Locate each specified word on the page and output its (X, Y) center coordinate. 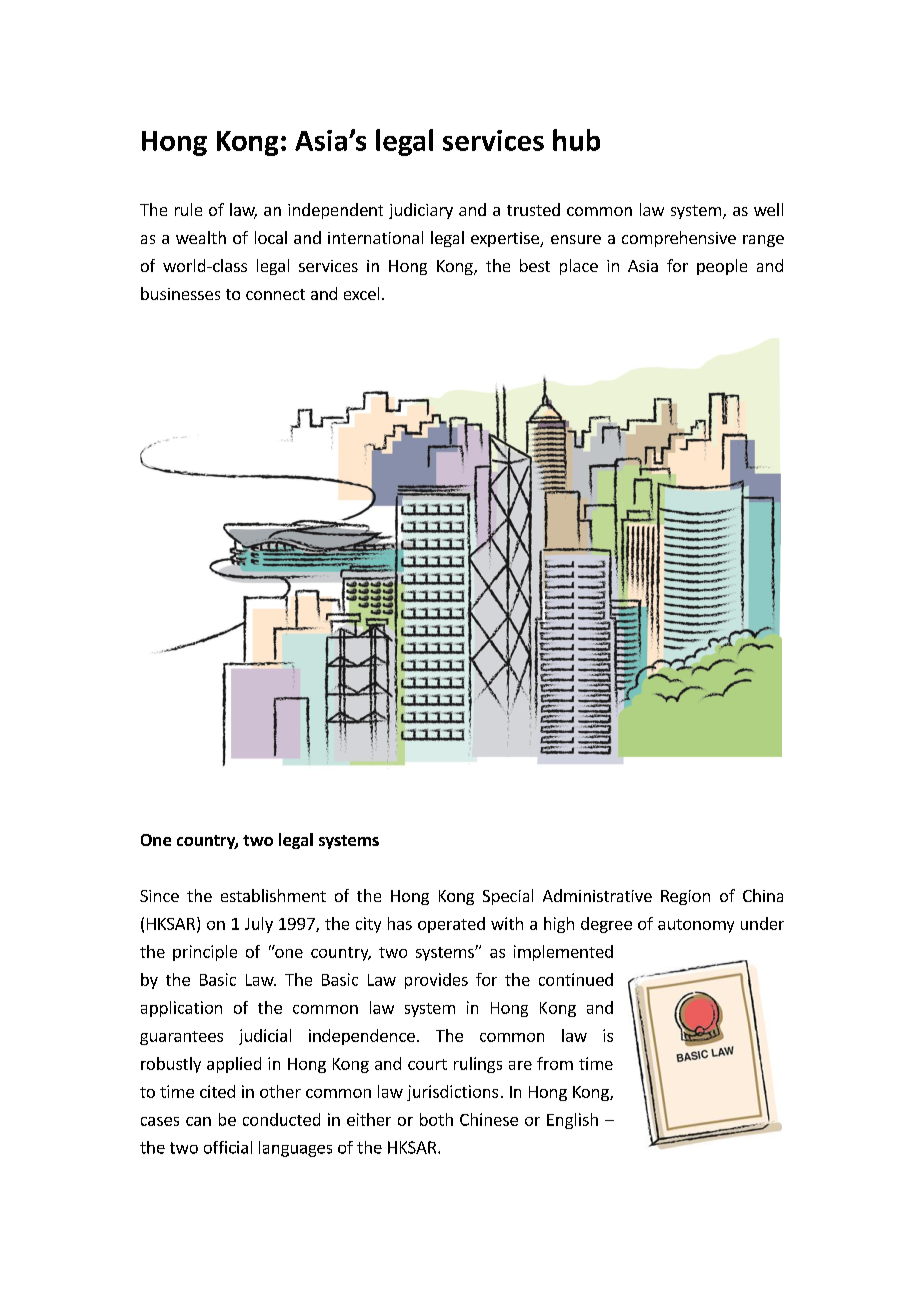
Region (685, 897)
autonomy (696, 926)
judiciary (421, 211)
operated (451, 925)
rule (188, 209)
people (722, 267)
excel (361, 293)
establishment (273, 895)
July (259, 925)
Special (508, 897)
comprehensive (679, 239)
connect (275, 294)
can (198, 1121)
